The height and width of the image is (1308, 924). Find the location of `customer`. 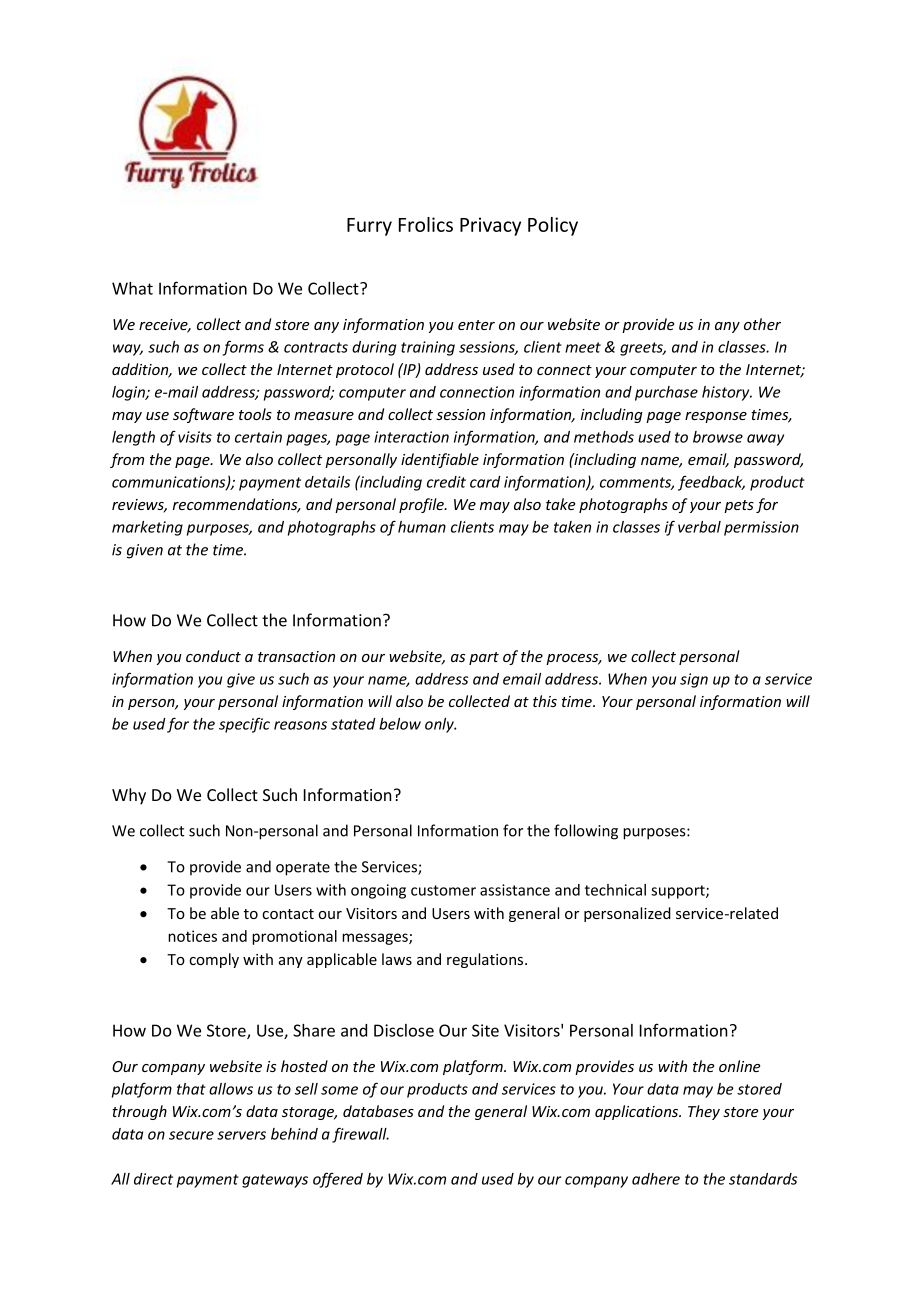

customer is located at coordinates (443, 890).
